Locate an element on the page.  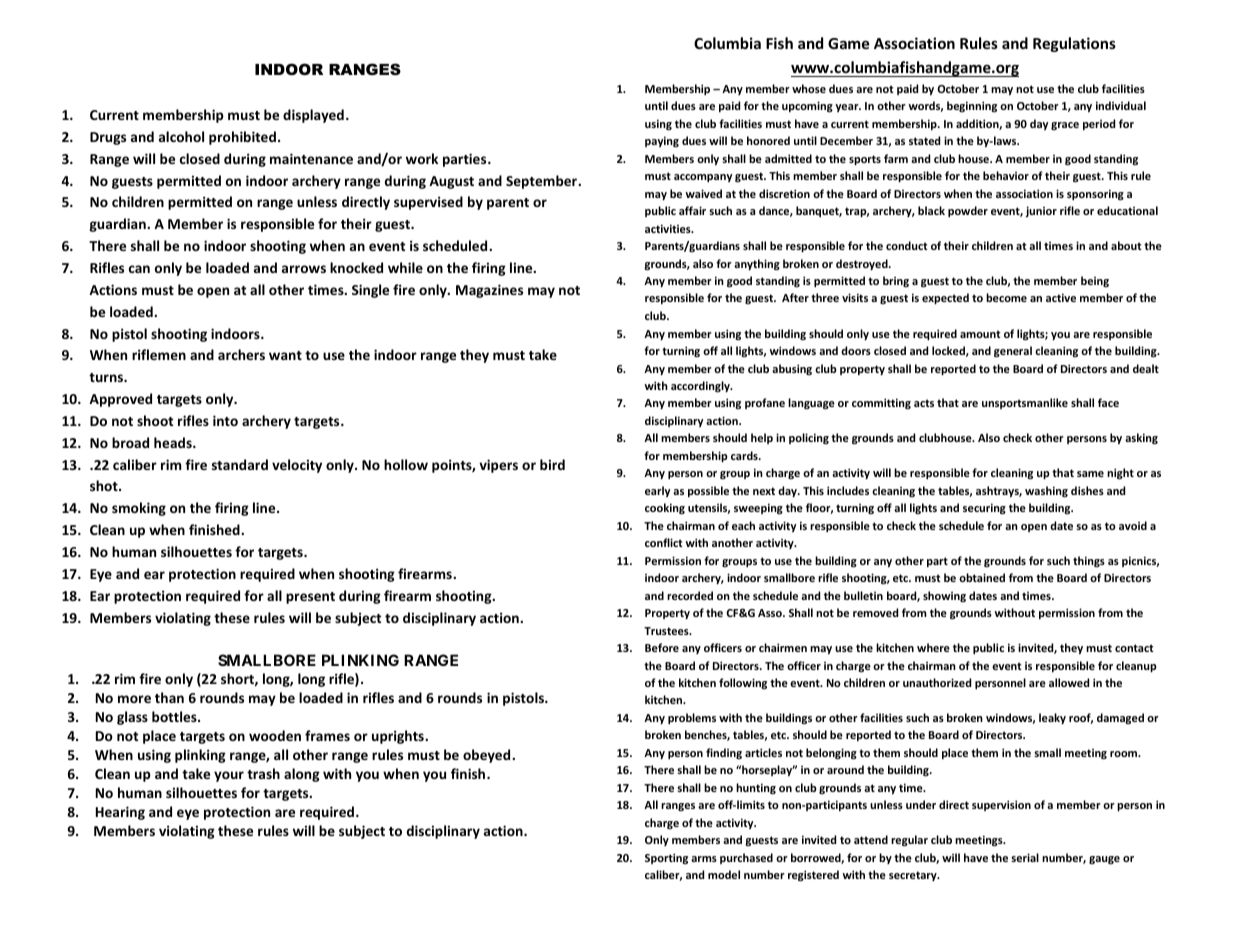
can is located at coordinates (139, 269).
